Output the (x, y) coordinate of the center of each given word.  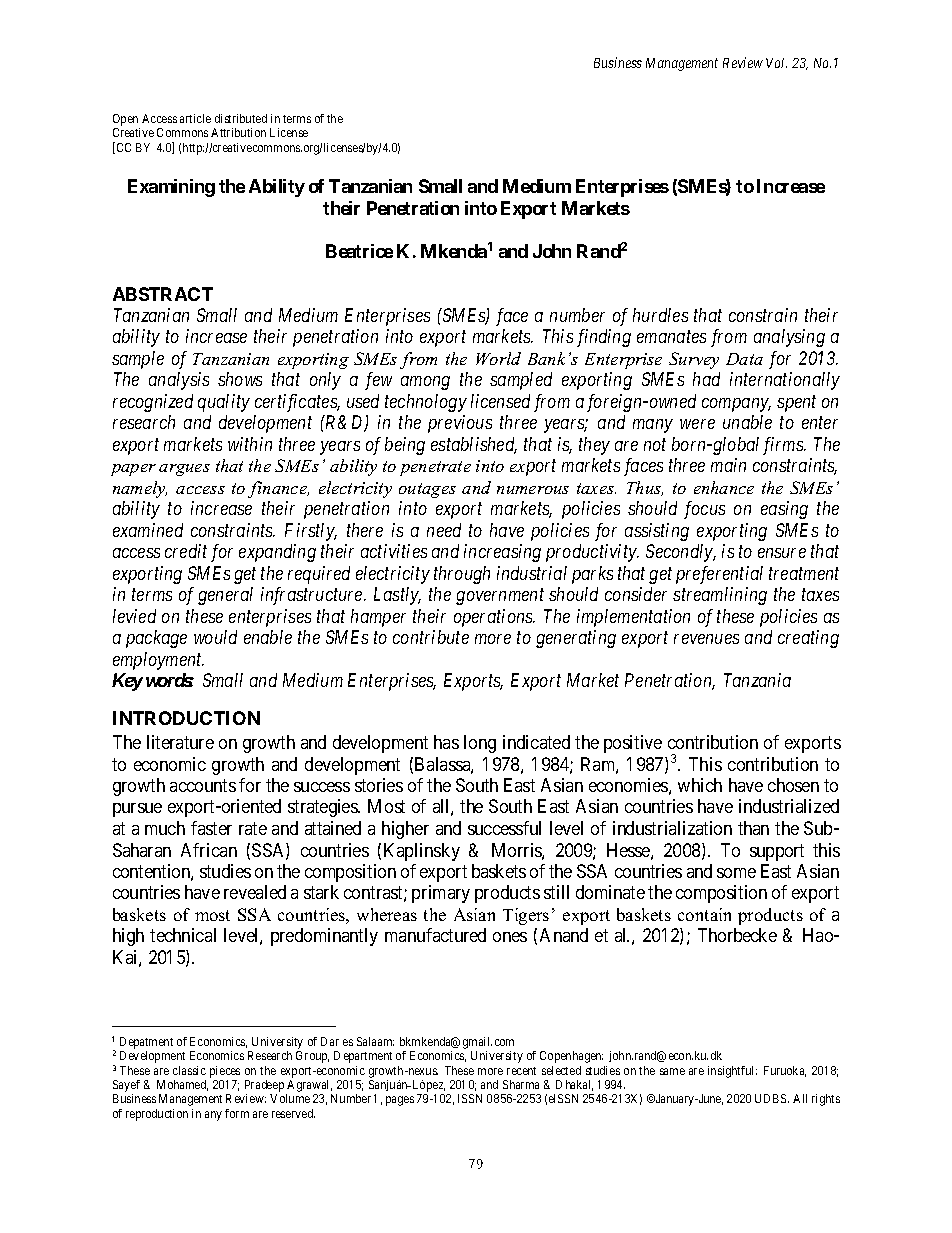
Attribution (238, 132)
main (728, 465)
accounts (203, 785)
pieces (225, 1072)
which (700, 785)
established (474, 445)
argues (184, 470)
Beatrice (359, 251)
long (480, 744)
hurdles (660, 315)
